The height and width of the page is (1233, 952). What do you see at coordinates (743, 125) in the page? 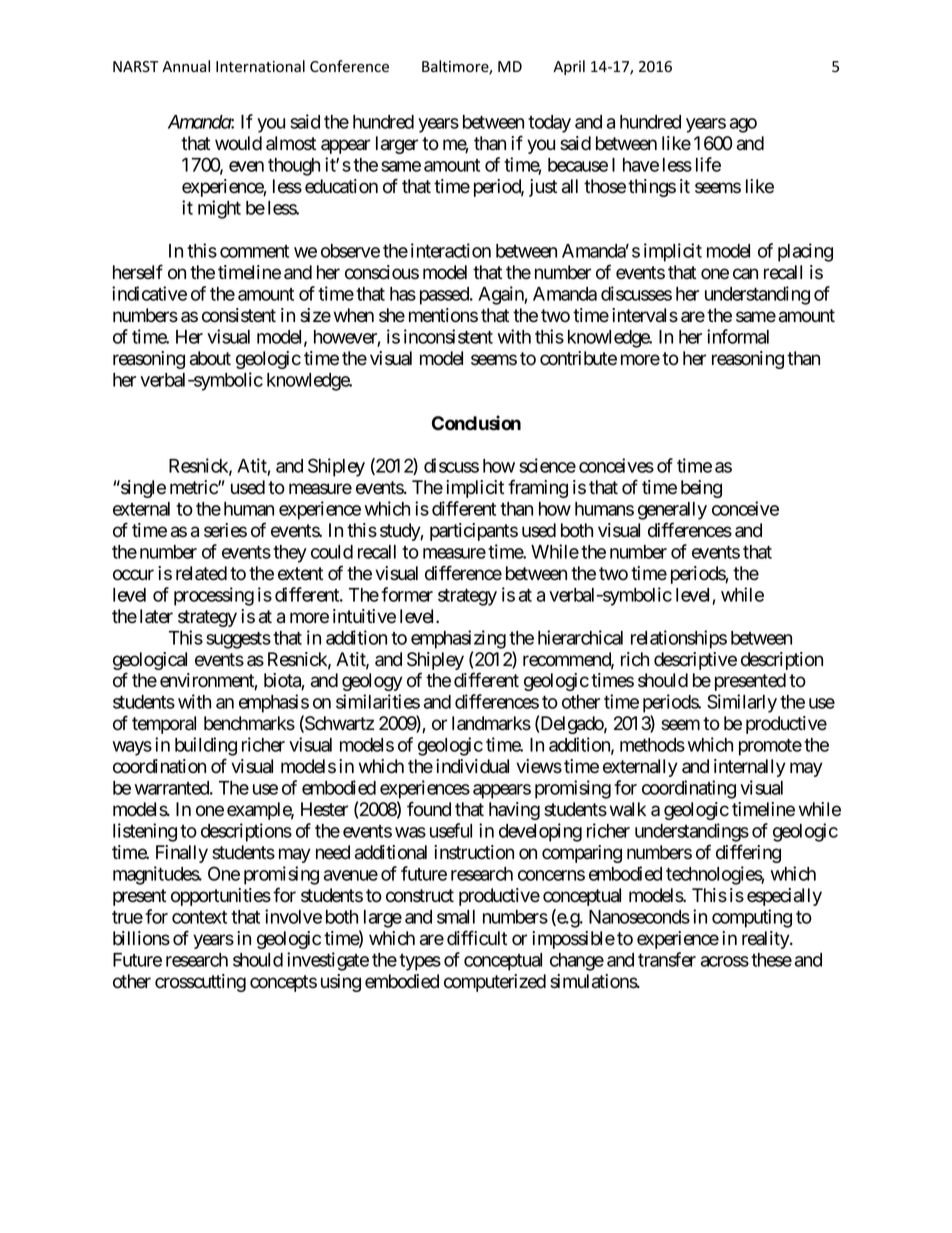
I see `ago` at bounding box center [743, 125].
